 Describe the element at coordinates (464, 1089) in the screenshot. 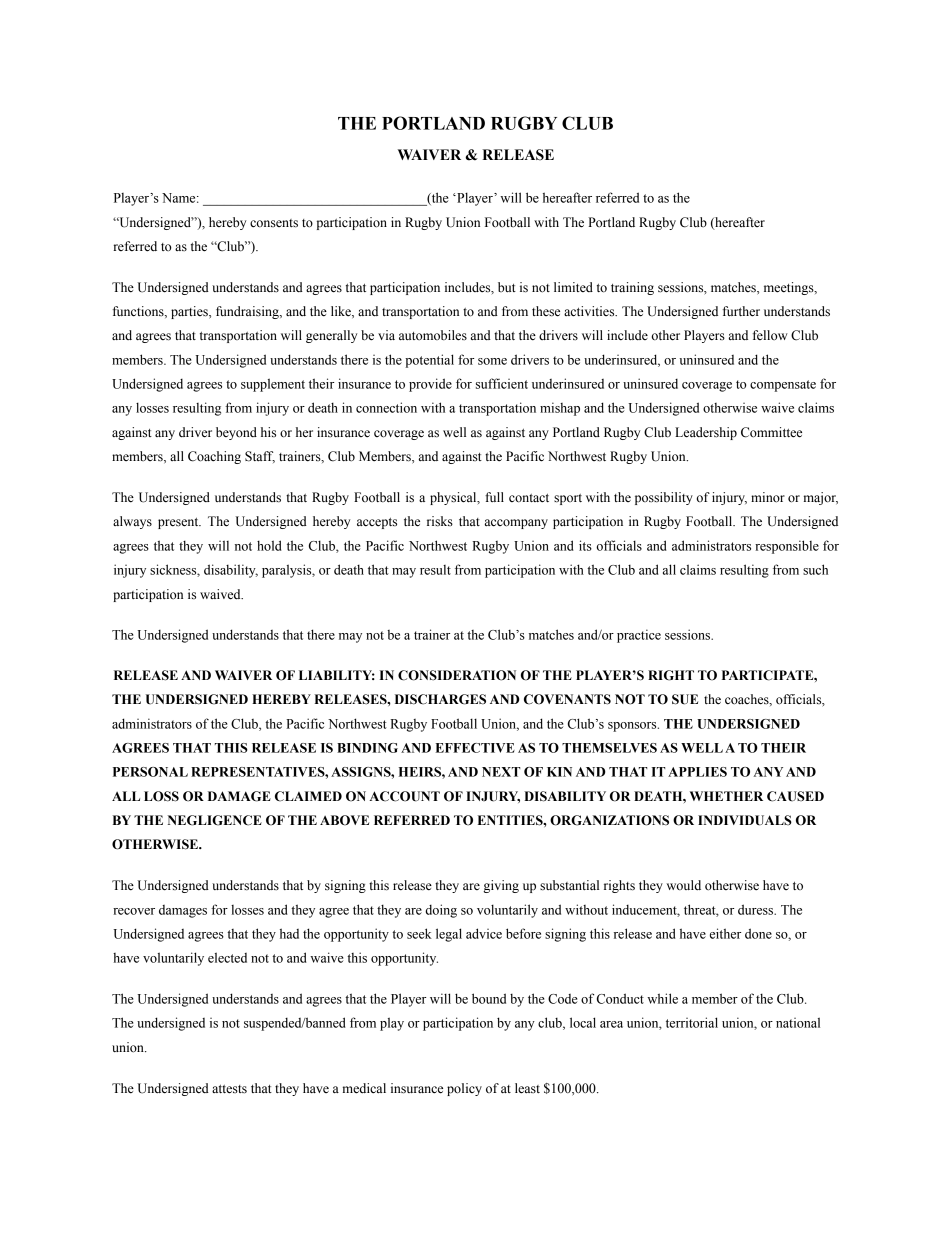

I see `policy` at that location.
